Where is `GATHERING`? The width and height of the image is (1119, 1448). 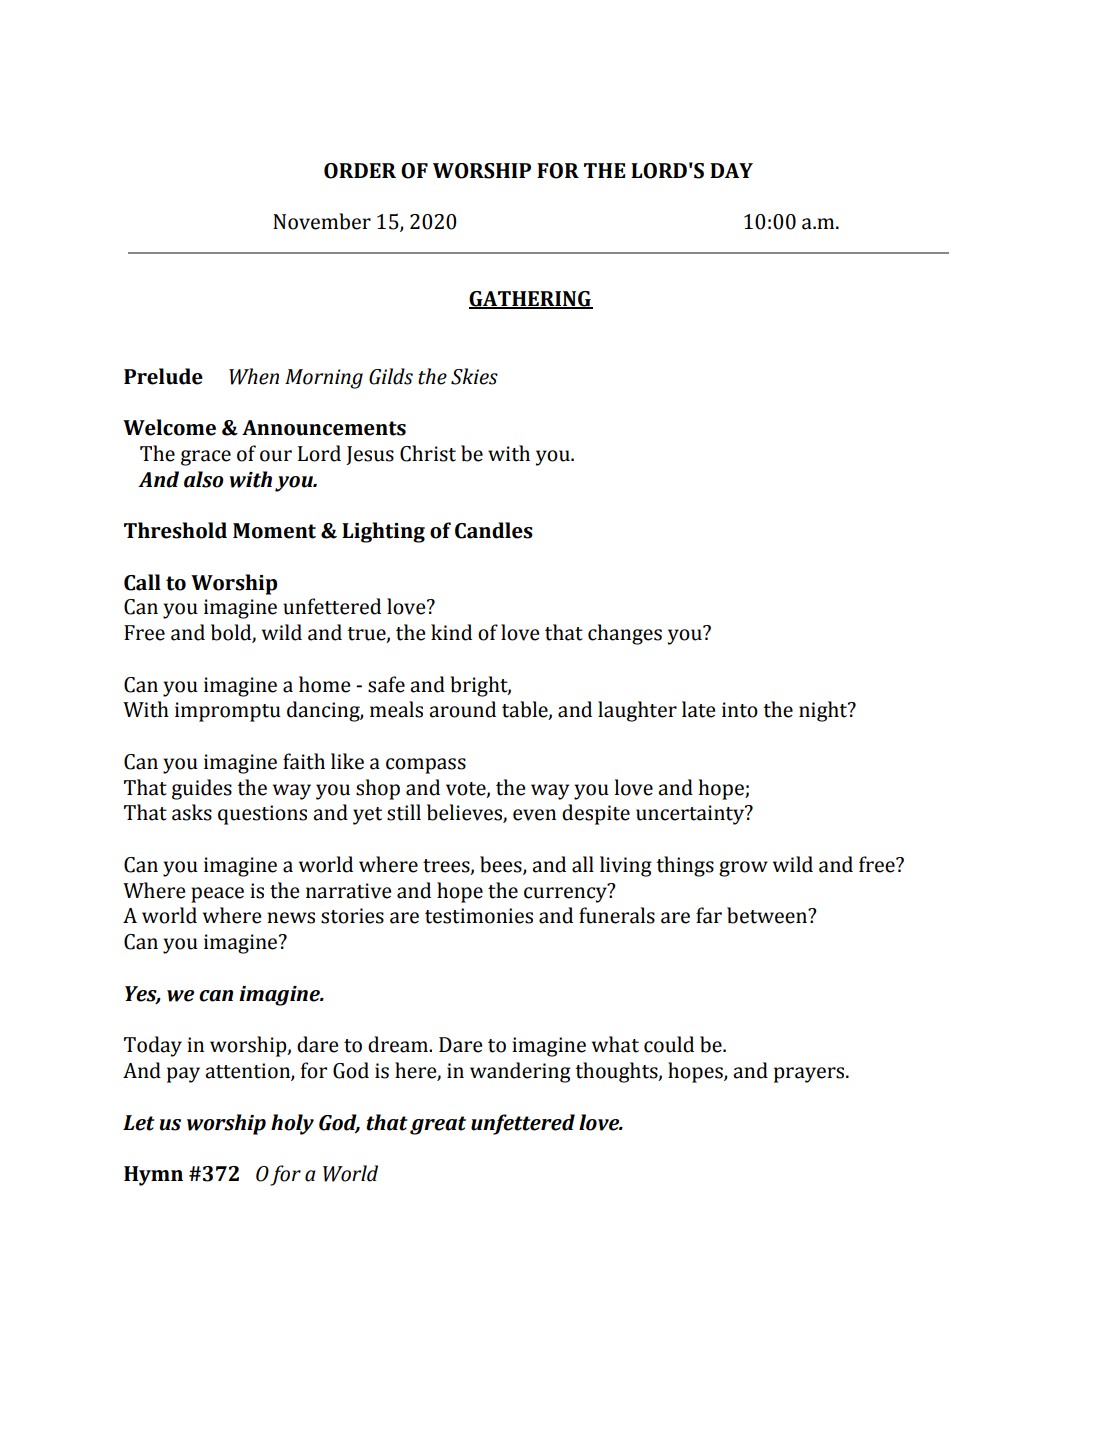
GATHERING is located at coordinates (531, 299).
